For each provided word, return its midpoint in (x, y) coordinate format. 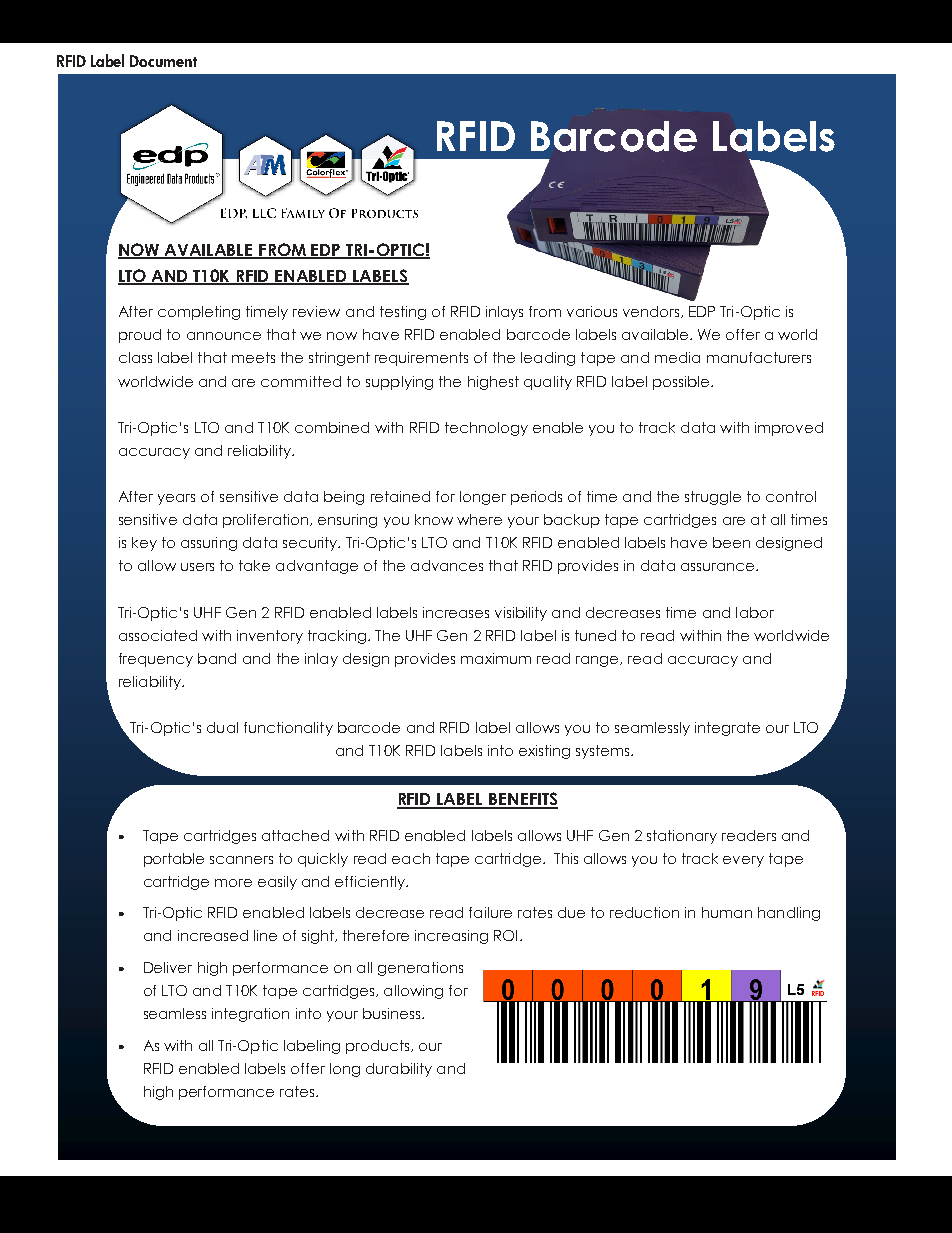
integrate (727, 729)
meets (253, 357)
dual (222, 727)
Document (163, 61)
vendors (651, 311)
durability (399, 1070)
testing (403, 313)
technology (486, 429)
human (727, 912)
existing (544, 752)
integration (250, 1015)
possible (681, 383)
